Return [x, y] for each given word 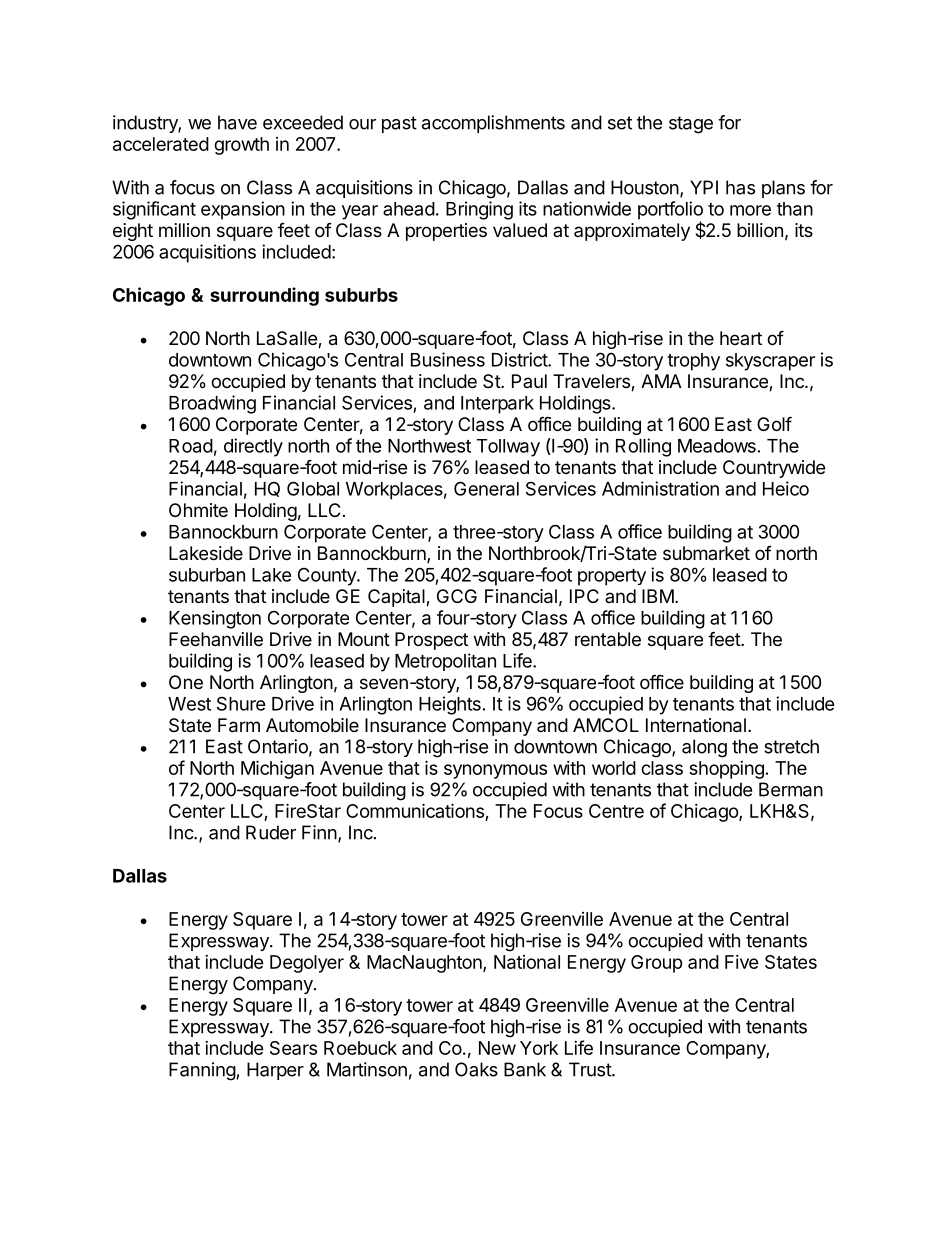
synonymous [495, 771]
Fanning [202, 1071]
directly [253, 447]
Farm [239, 725]
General [486, 488]
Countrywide [774, 469]
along [704, 748]
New [497, 1048]
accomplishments [493, 124]
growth [241, 146]
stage [691, 125]
